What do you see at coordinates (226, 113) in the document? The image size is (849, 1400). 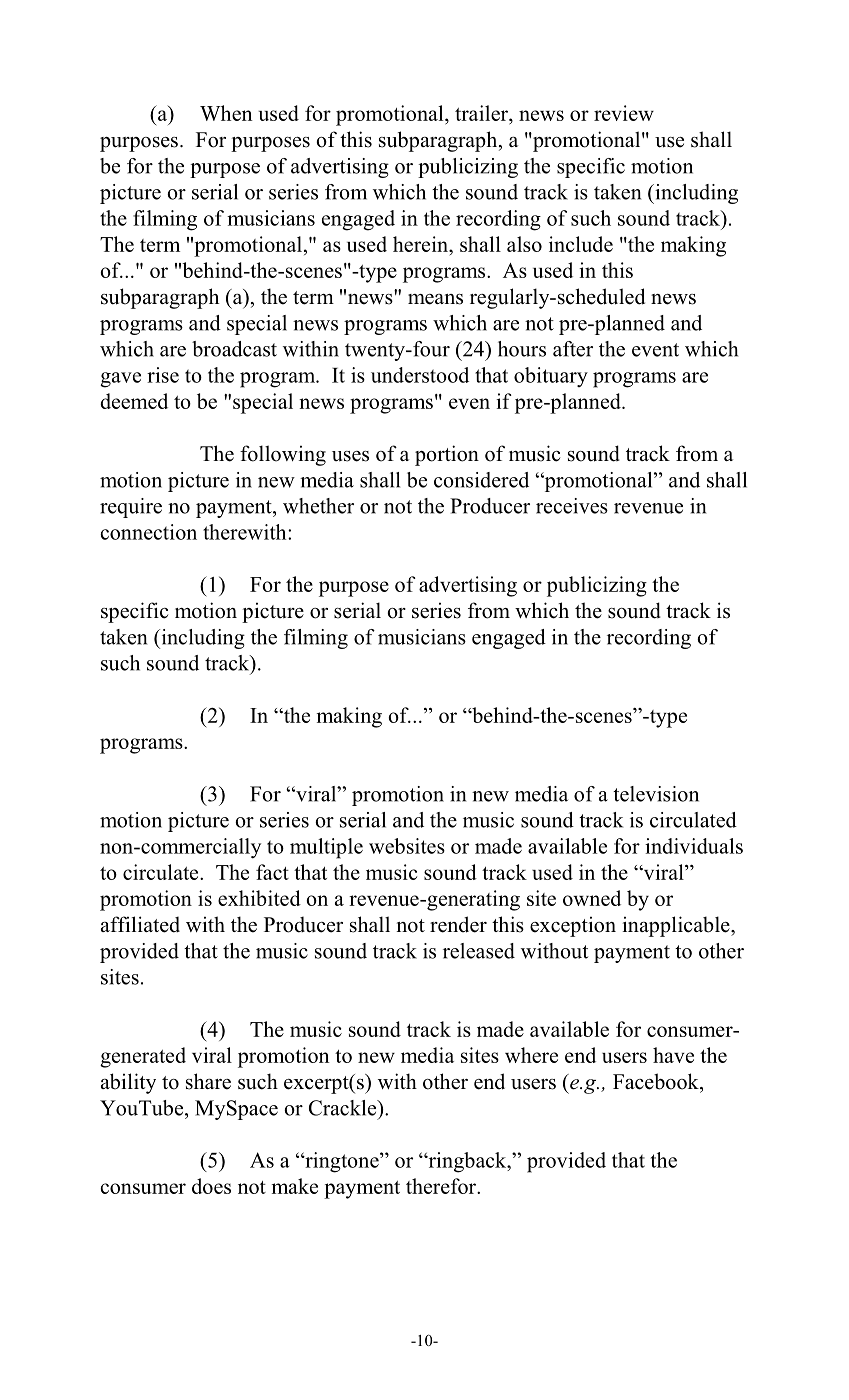 I see `When` at bounding box center [226, 113].
